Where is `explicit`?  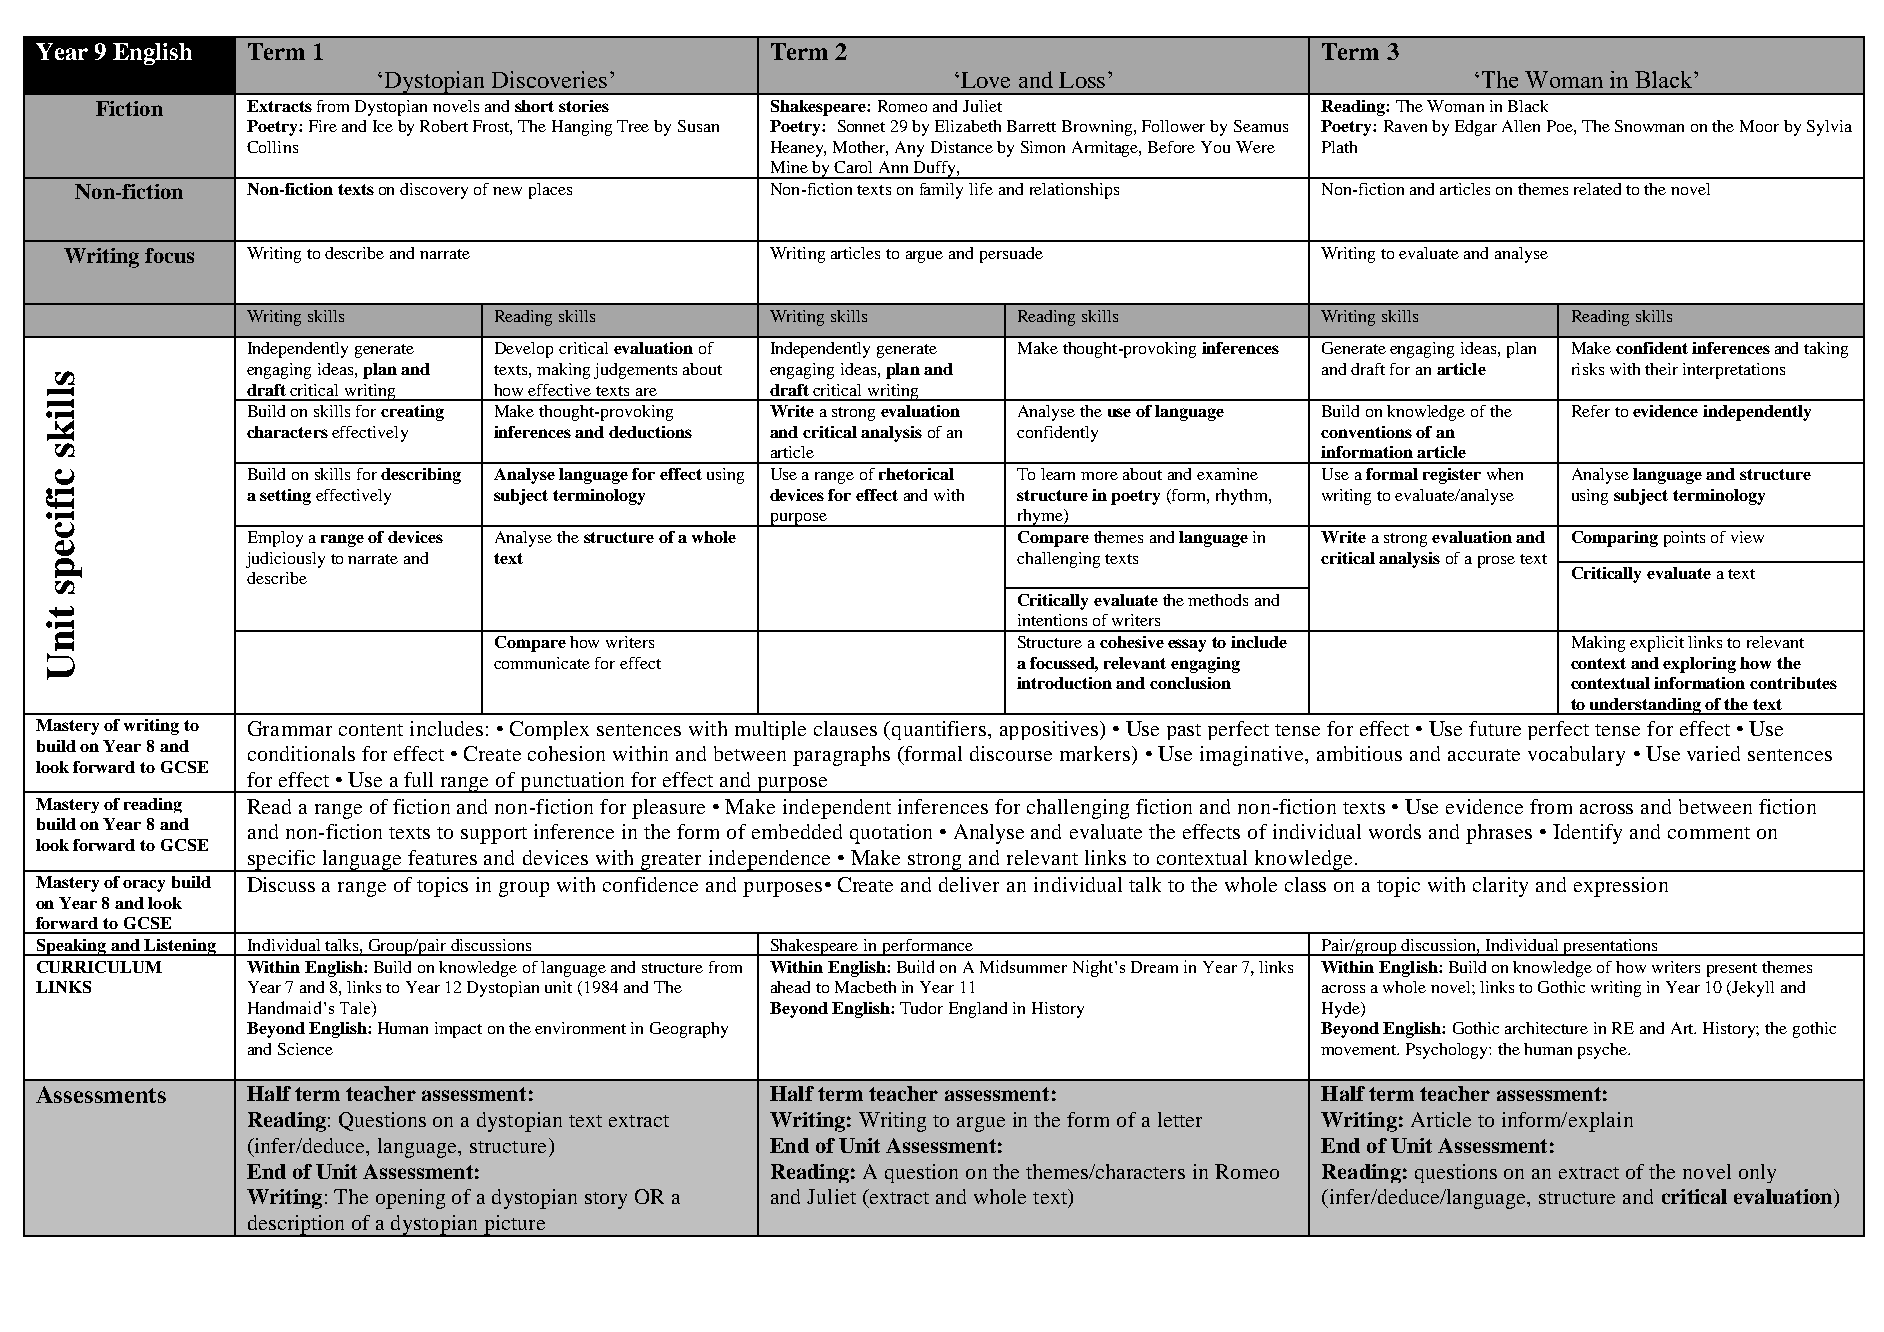
explicit is located at coordinates (1657, 644).
